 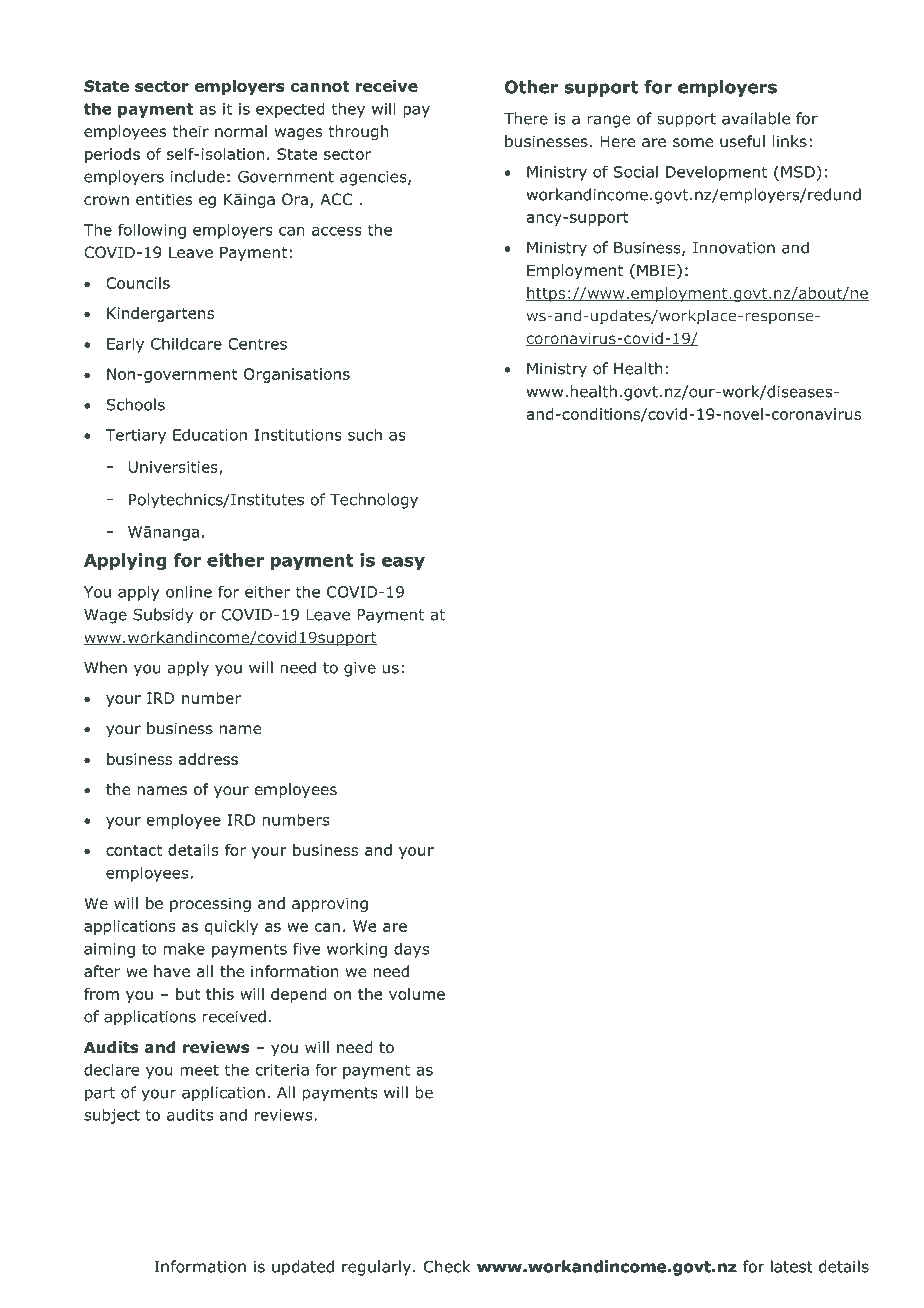 I want to click on easy, so click(x=403, y=563).
